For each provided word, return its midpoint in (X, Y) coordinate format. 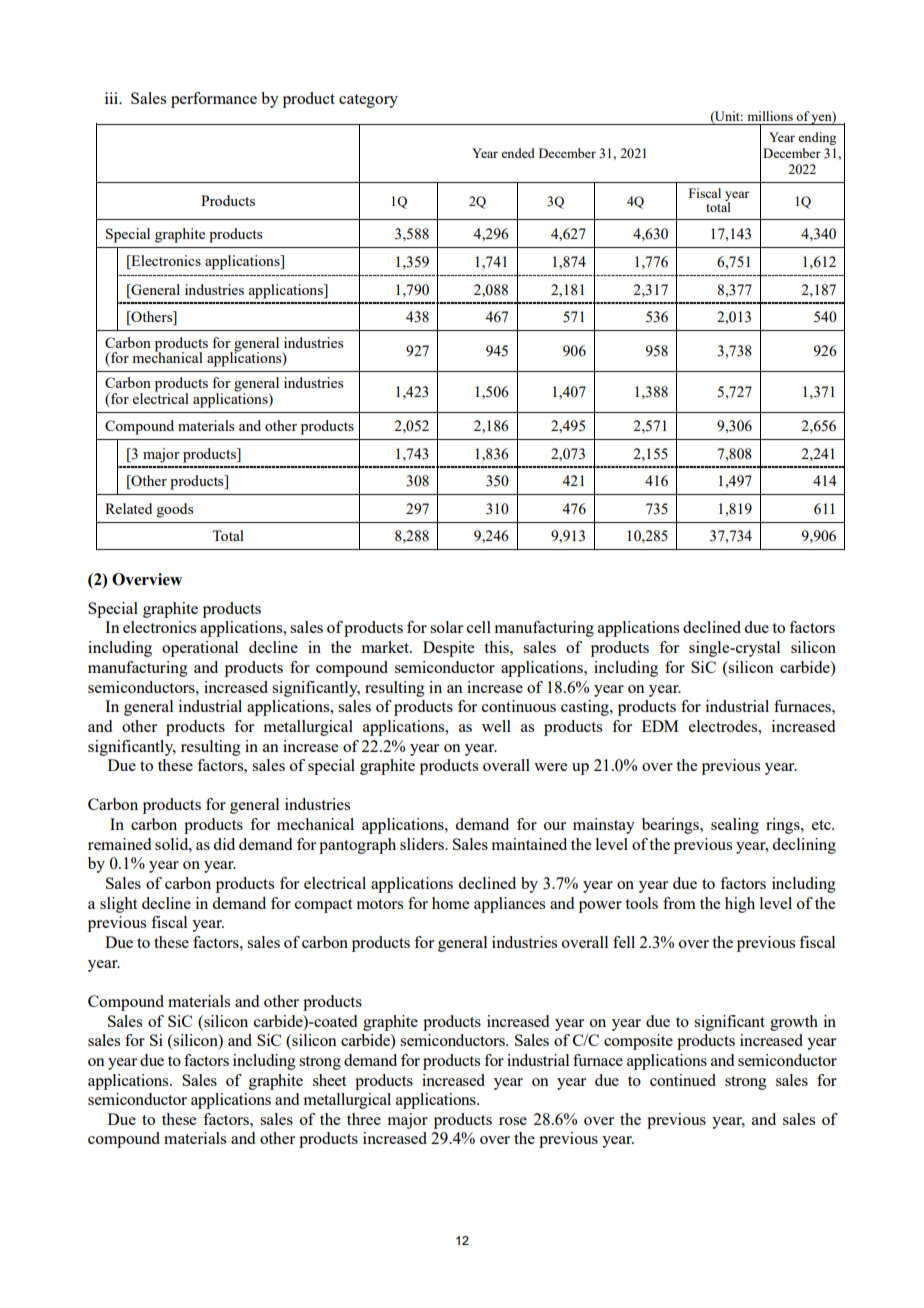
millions (770, 116)
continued (683, 1080)
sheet (329, 1080)
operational (200, 649)
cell (479, 627)
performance (214, 100)
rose (513, 1121)
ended (518, 153)
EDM (660, 726)
